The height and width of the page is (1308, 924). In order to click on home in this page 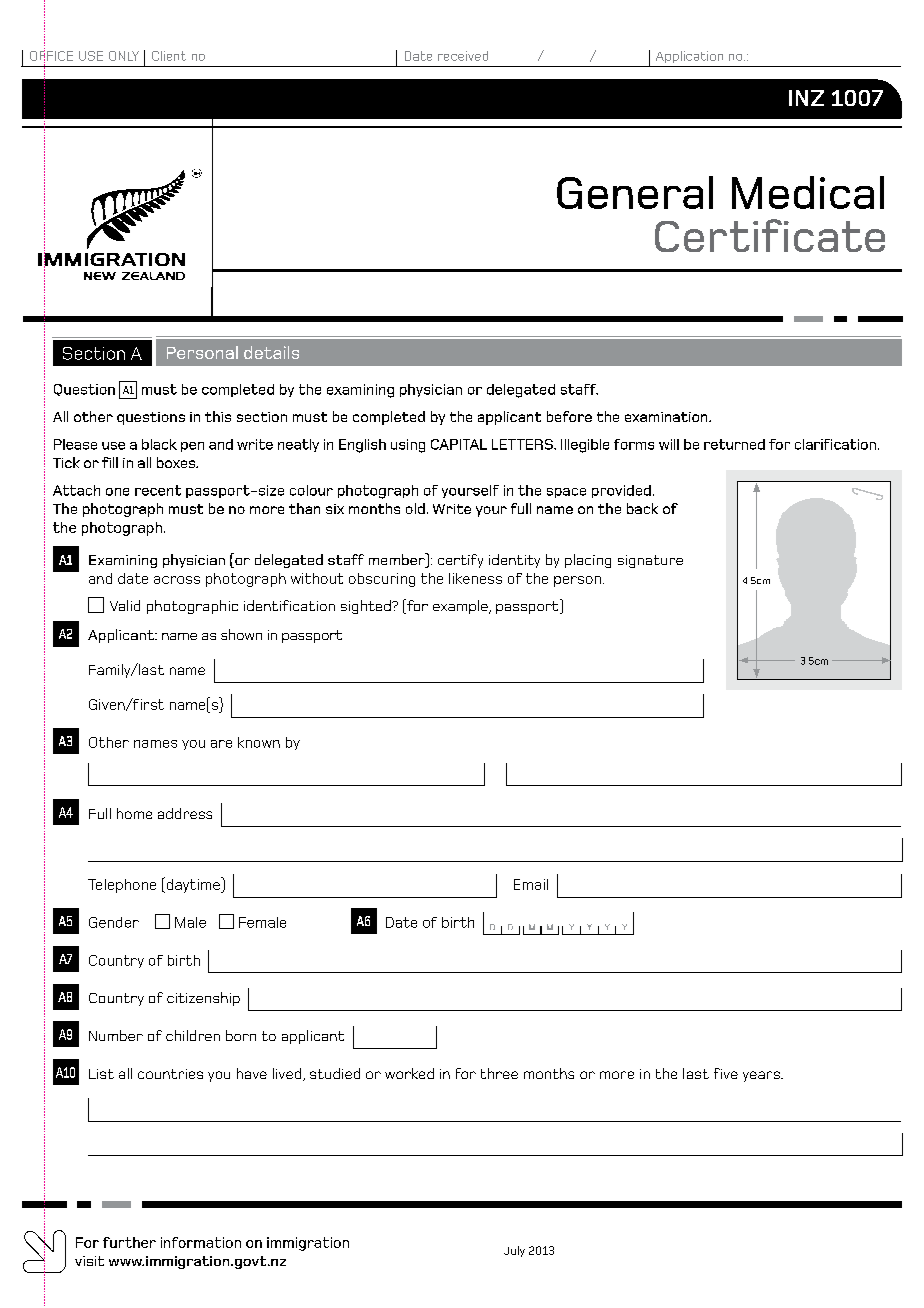, I will do `click(134, 813)`.
